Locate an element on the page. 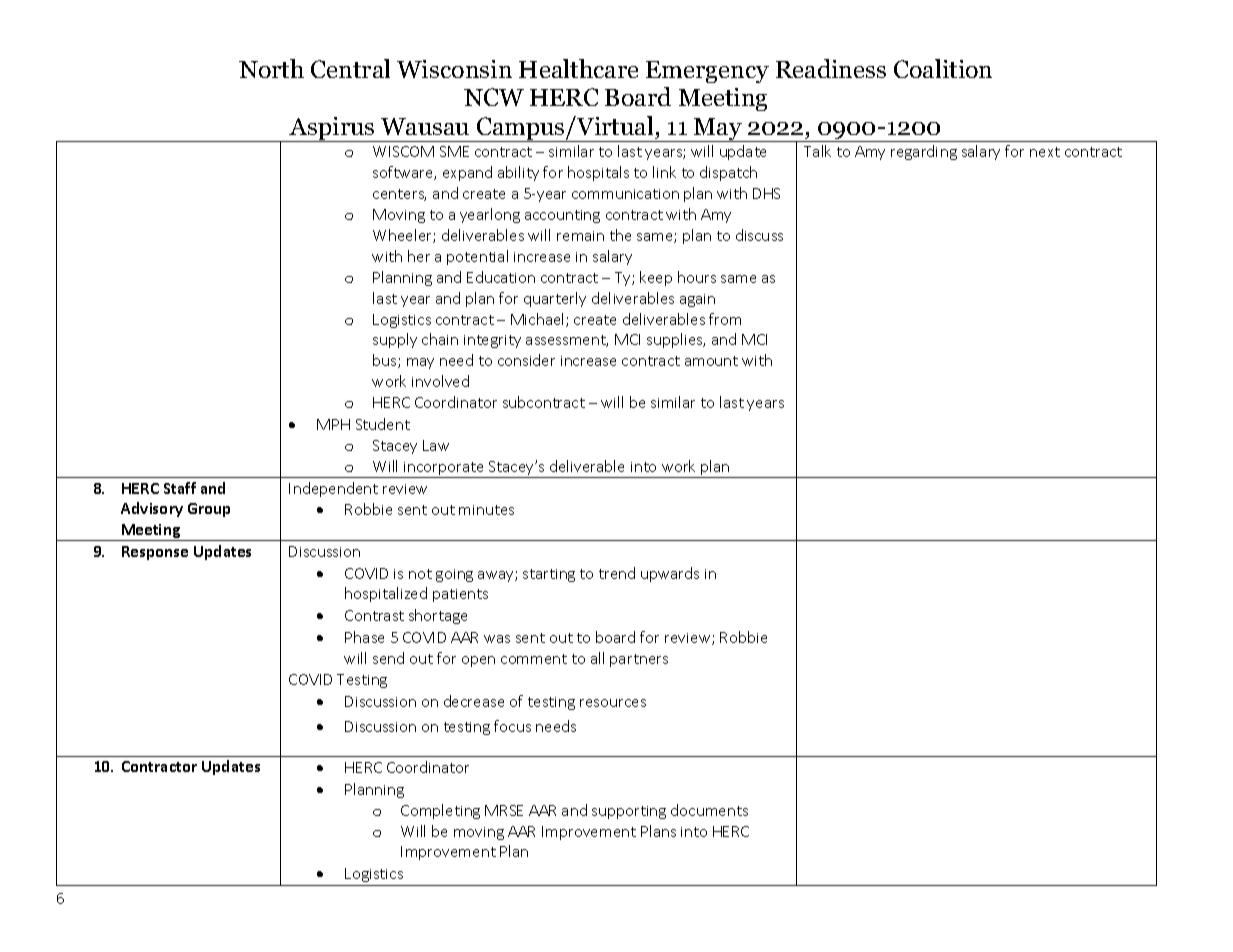  Completing is located at coordinates (440, 811).
